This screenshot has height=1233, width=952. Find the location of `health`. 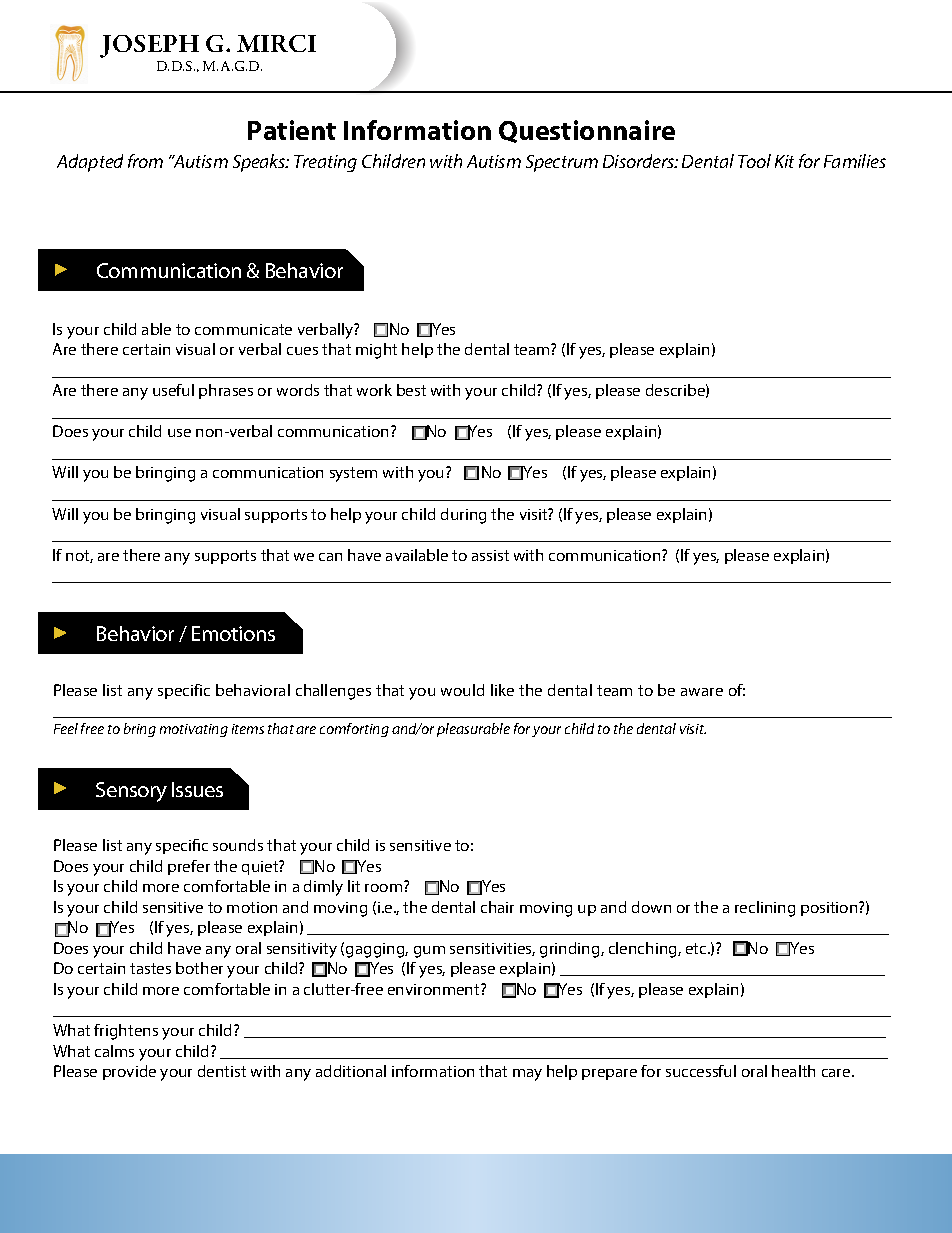

health is located at coordinates (793, 1071).
